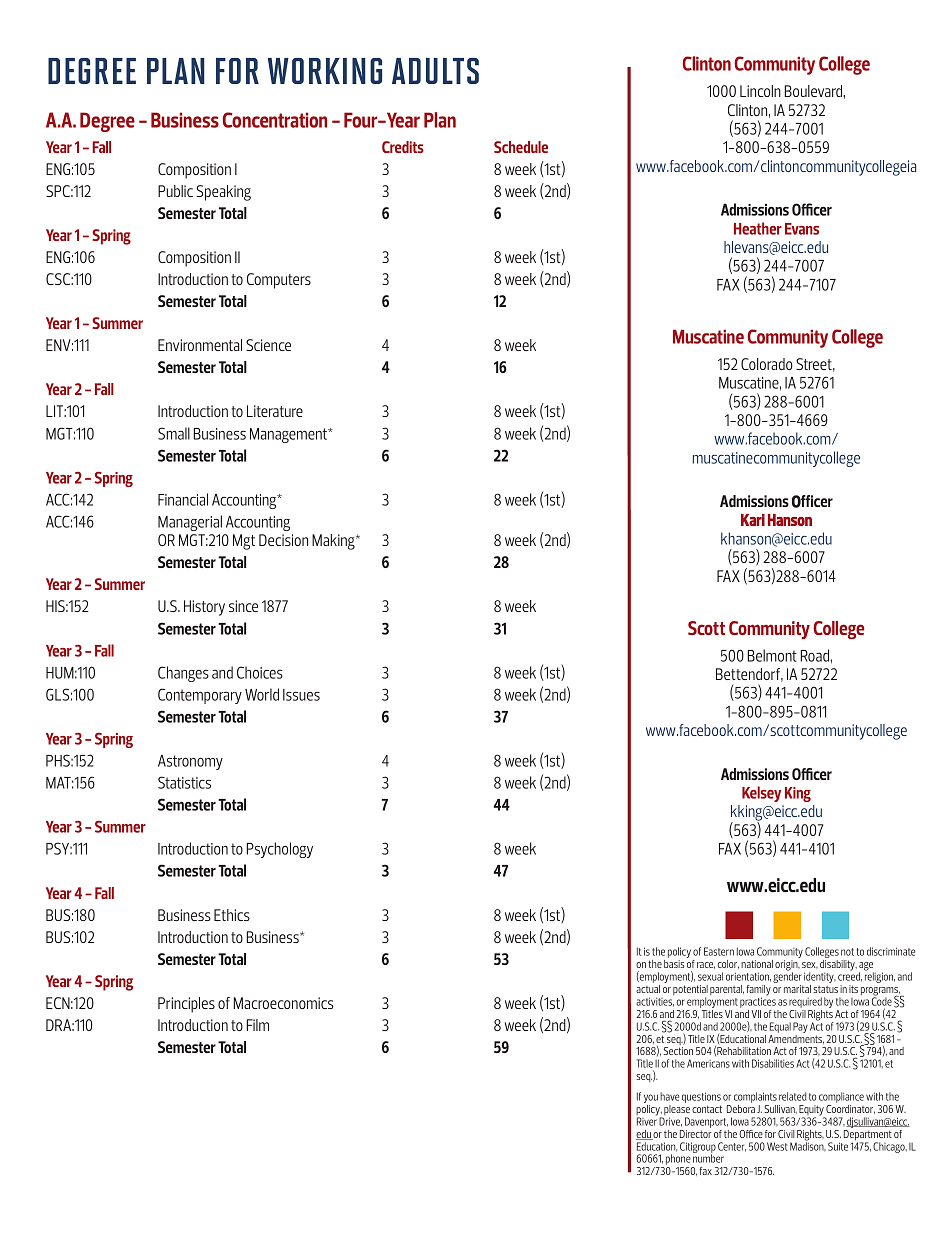  I want to click on Belmont, so click(772, 655).
